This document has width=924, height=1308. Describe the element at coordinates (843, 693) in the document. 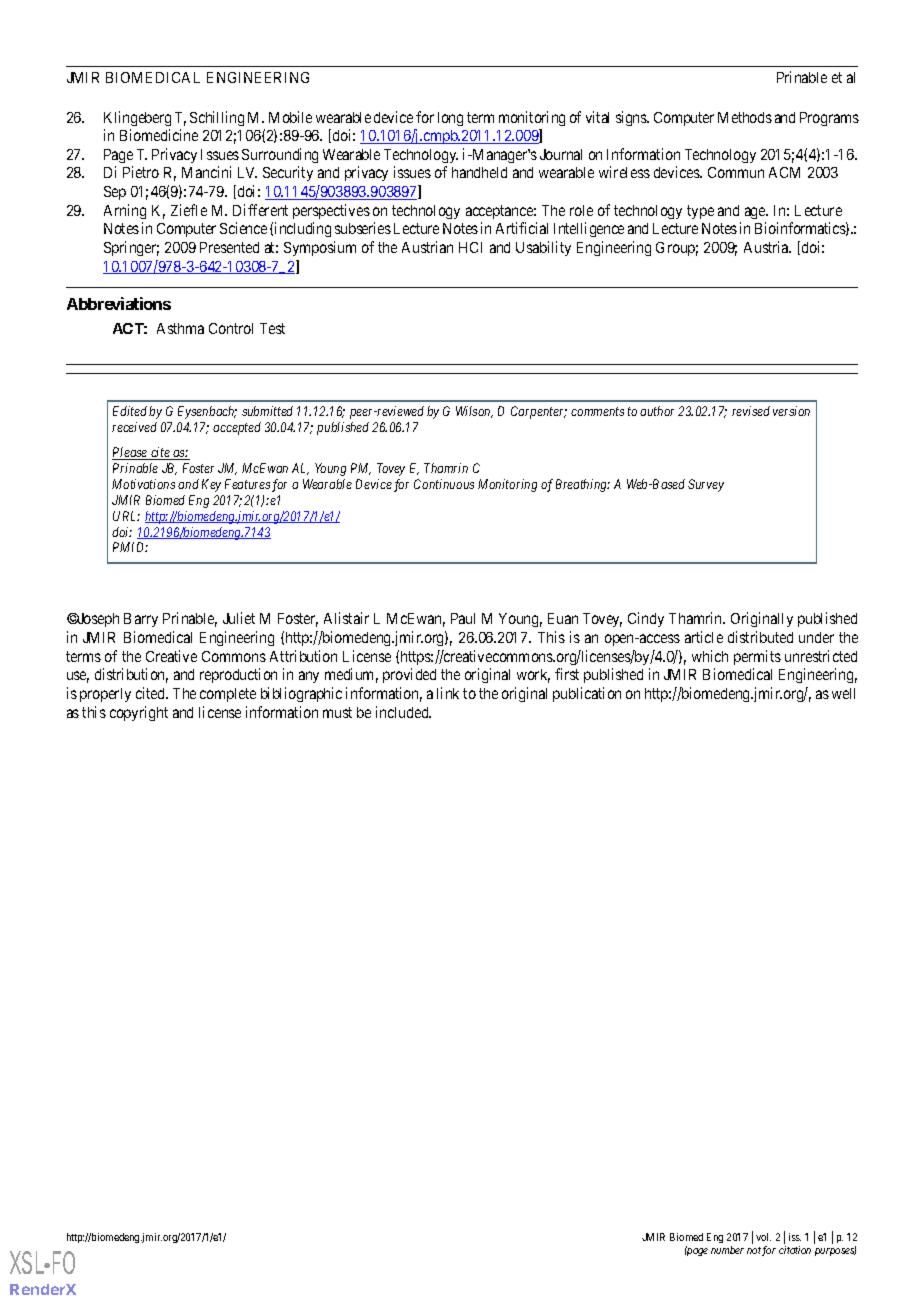

I see `well` at that location.
